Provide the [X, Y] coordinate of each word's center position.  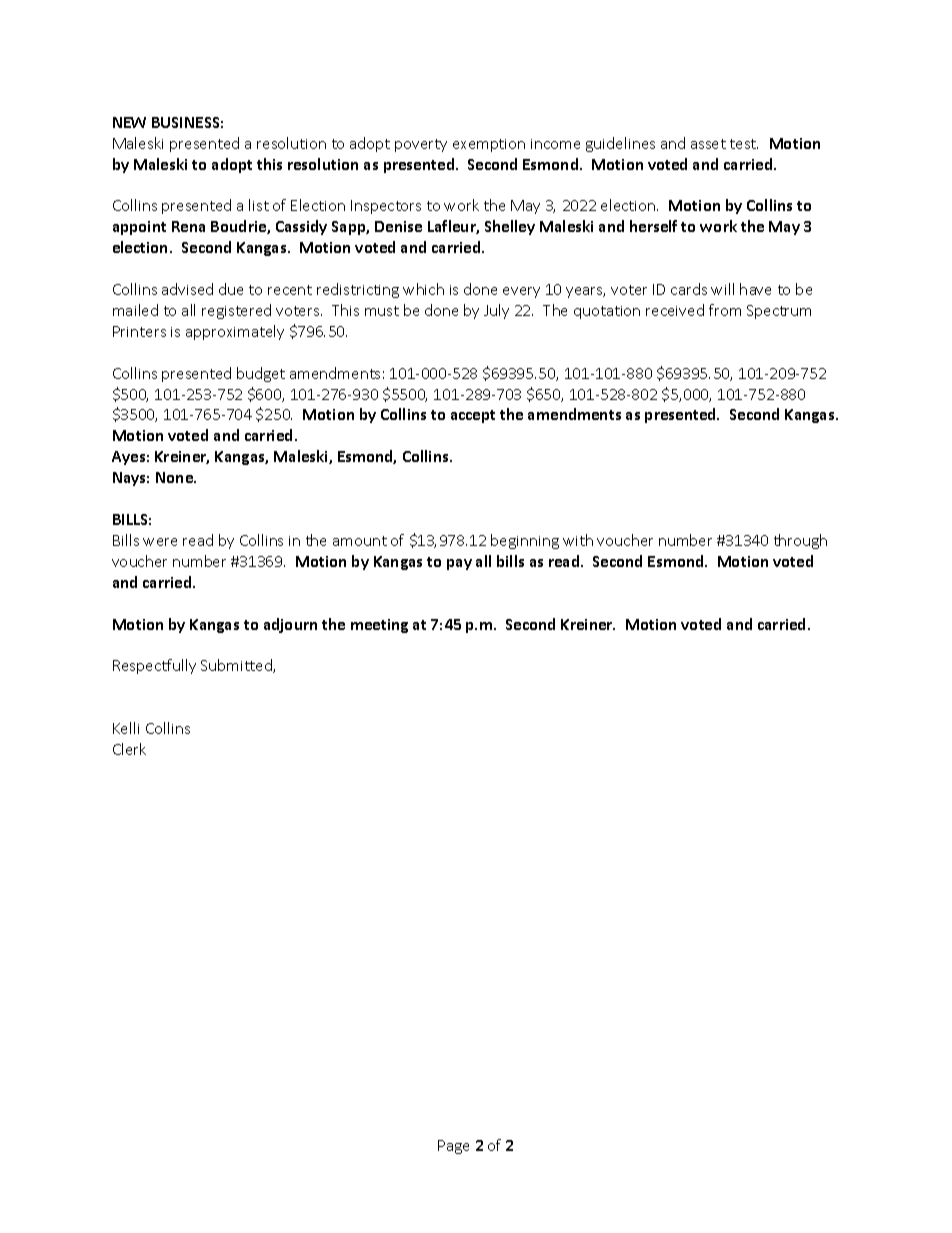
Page [453, 1147]
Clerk [129, 749]
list [259, 205]
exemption [489, 145]
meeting [379, 626]
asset [708, 144]
